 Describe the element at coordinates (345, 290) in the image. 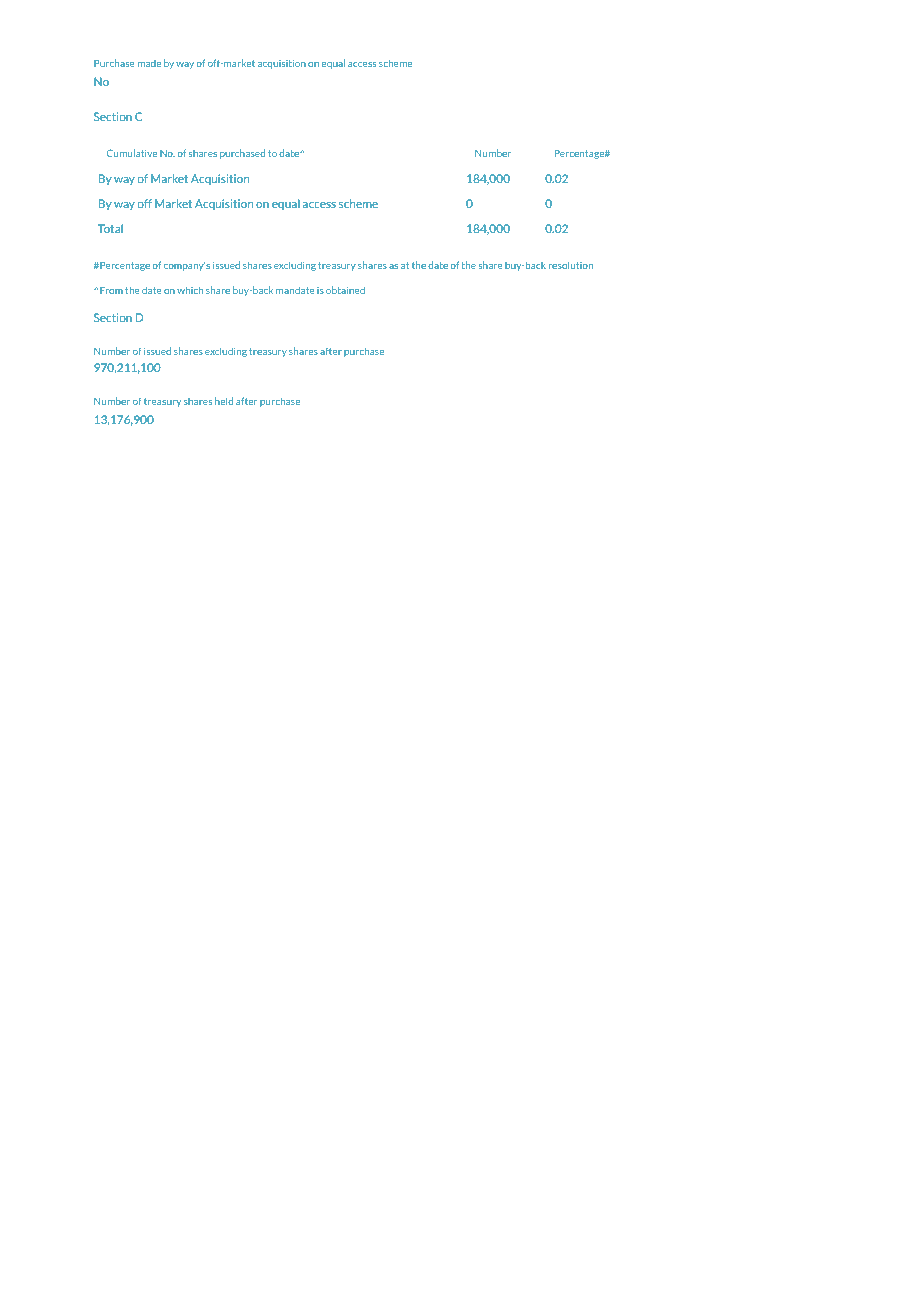

I see `obtained` at that location.
